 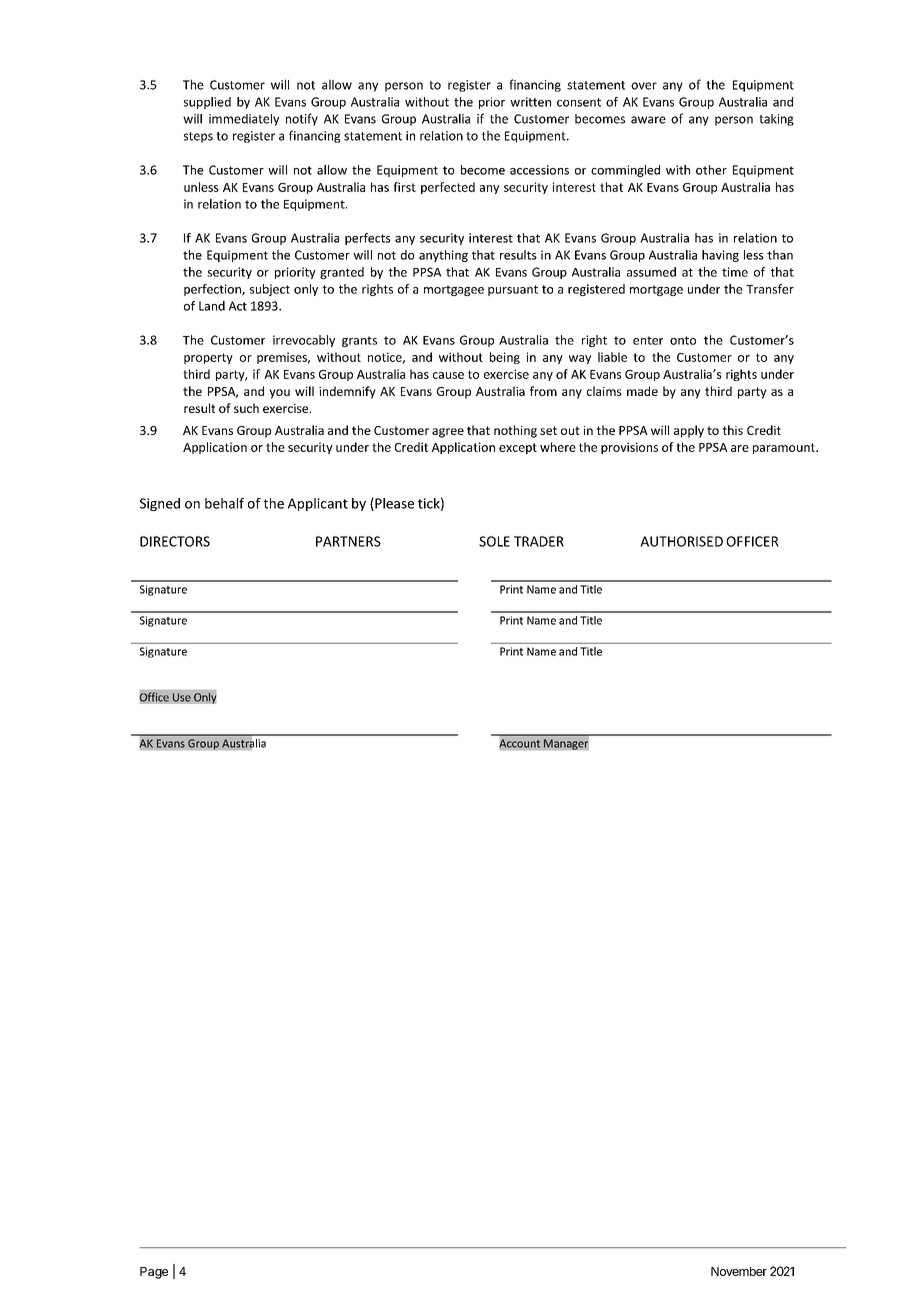 I want to click on DIRECTORS, so click(x=175, y=541).
